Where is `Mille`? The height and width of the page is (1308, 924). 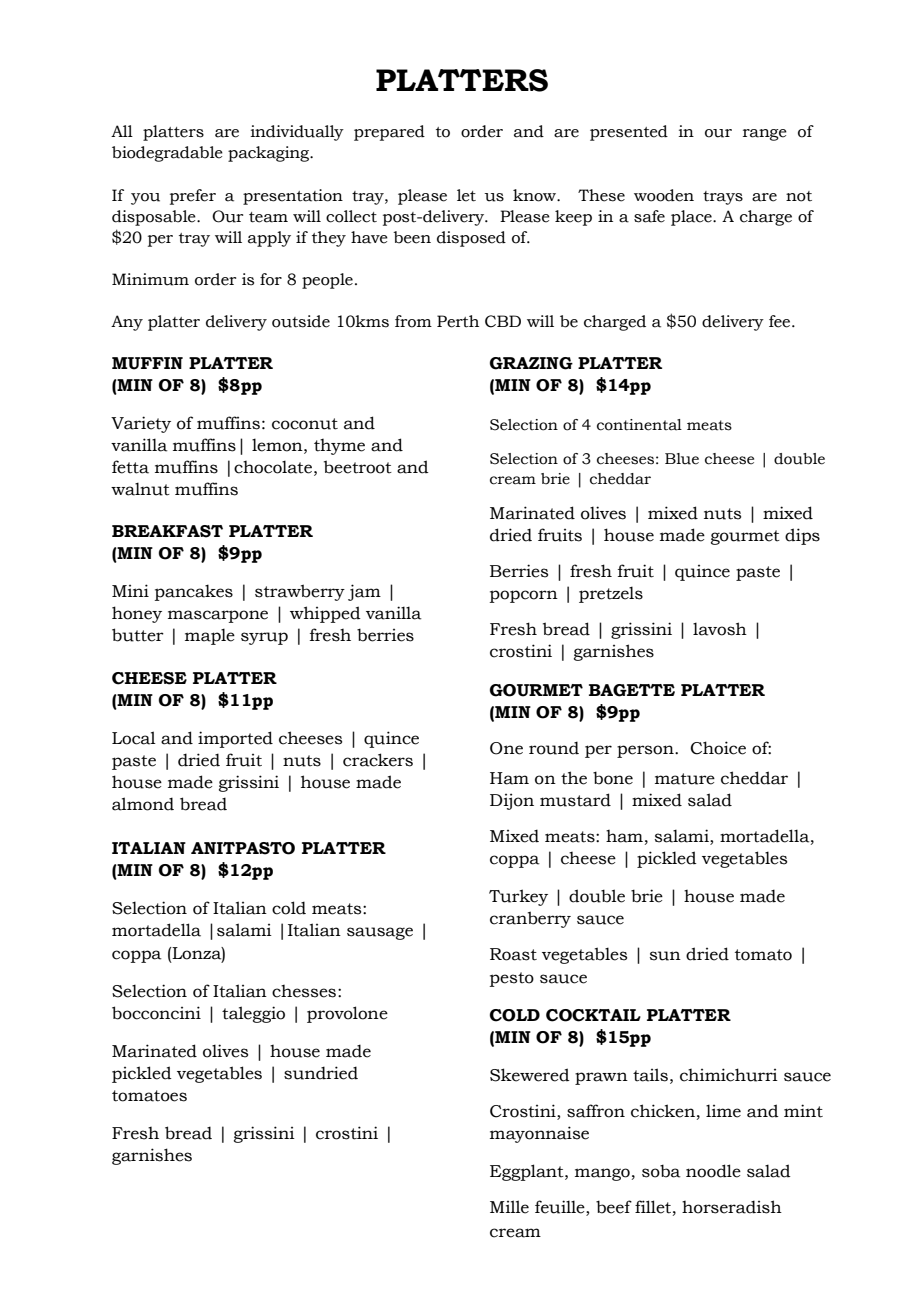 Mille is located at coordinates (509, 1207).
